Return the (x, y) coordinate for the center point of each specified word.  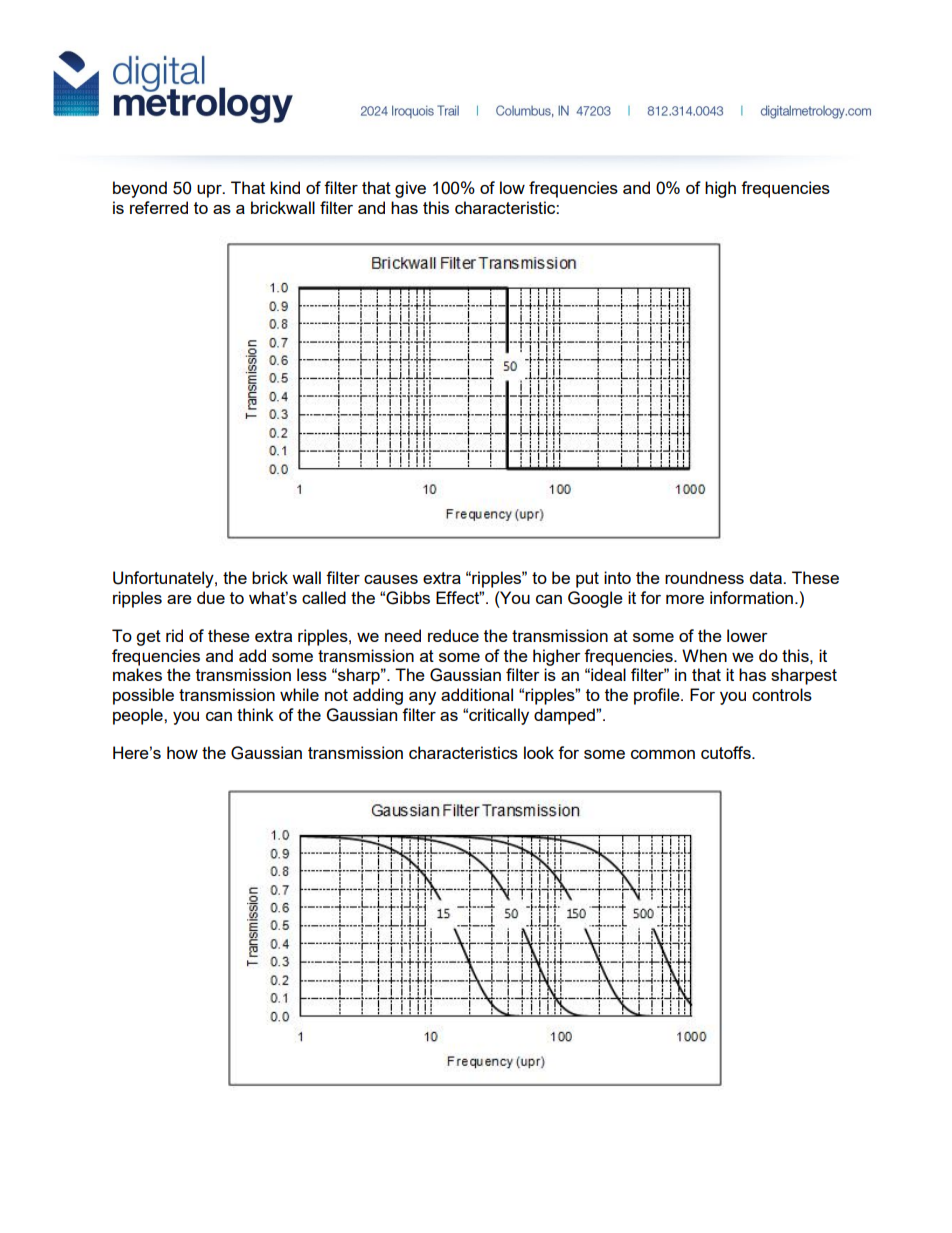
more (685, 599)
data (767, 577)
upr (210, 191)
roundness (704, 577)
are (179, 599)
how (182, 752)
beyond (140, 189)
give (410, 189)
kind (285, 187)
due (211, 597)
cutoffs (727, 752)
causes (391, 579)
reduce (453, 635)
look (539, 752)
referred (159, 207)
